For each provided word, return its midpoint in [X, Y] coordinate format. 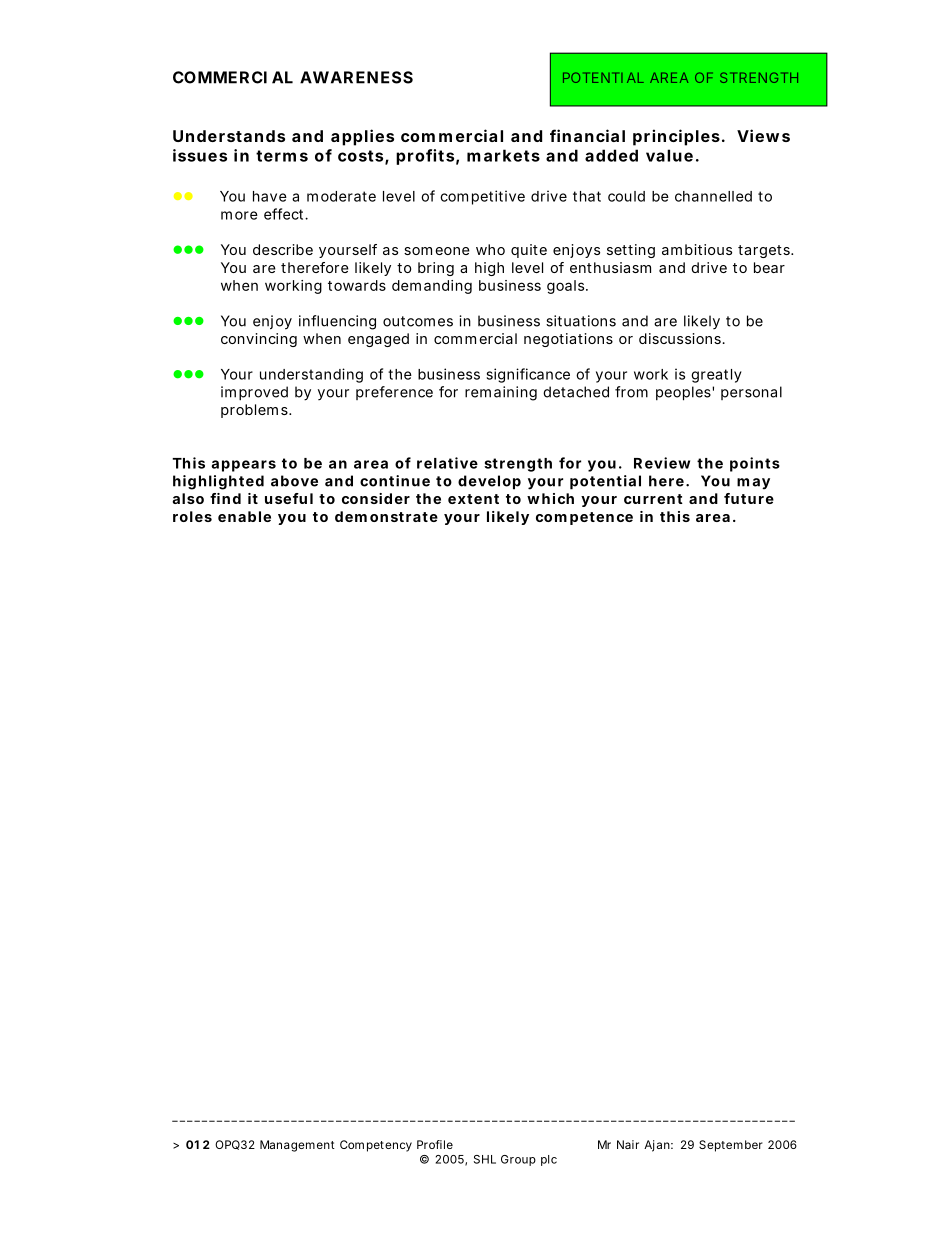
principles [676, 137]
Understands [229, 136]
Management [297, 1146]
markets [503, 155]
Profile [435, 1144]
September [731, 1146]
